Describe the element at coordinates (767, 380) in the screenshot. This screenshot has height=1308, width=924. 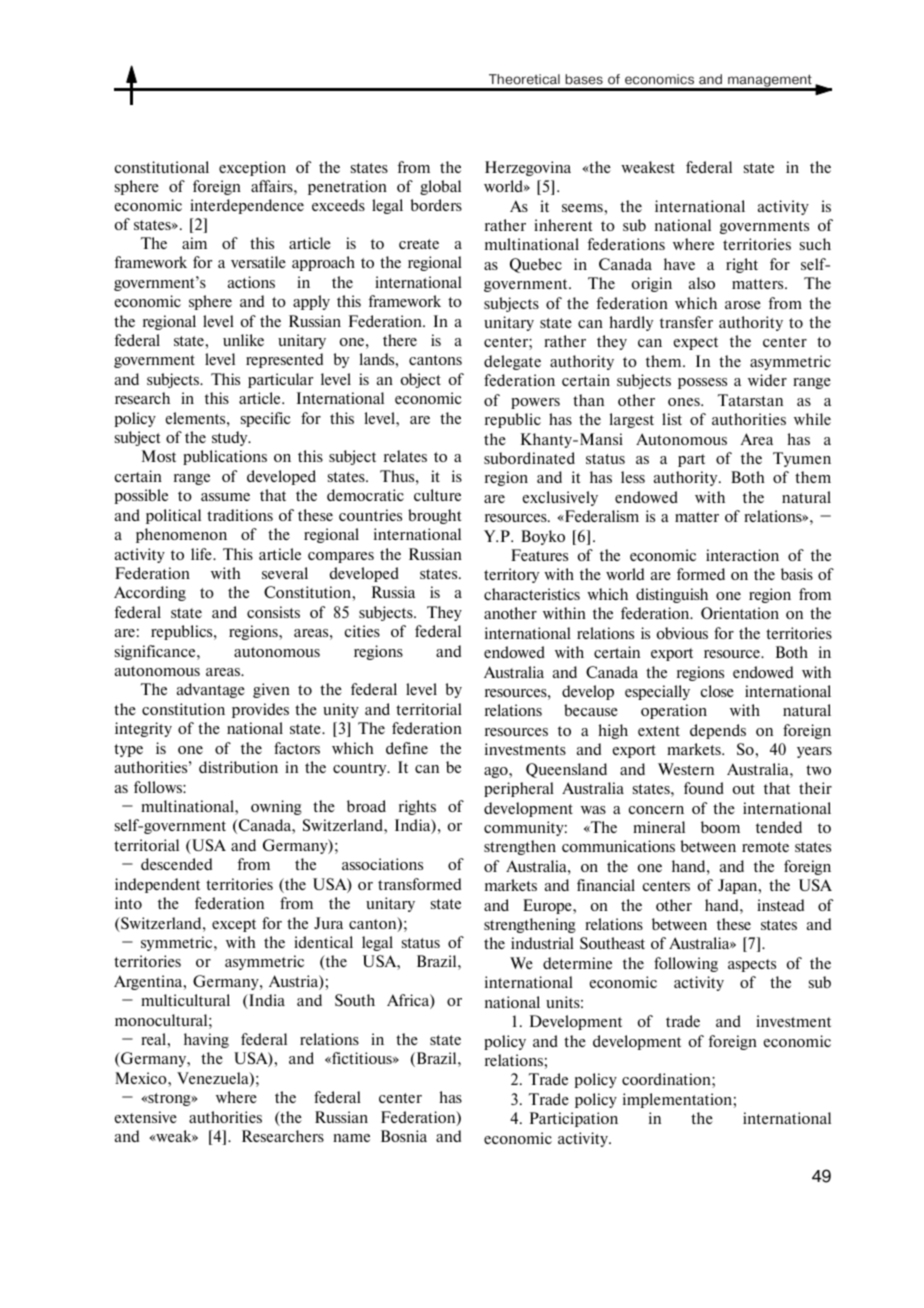
I see `wider` at that location.
